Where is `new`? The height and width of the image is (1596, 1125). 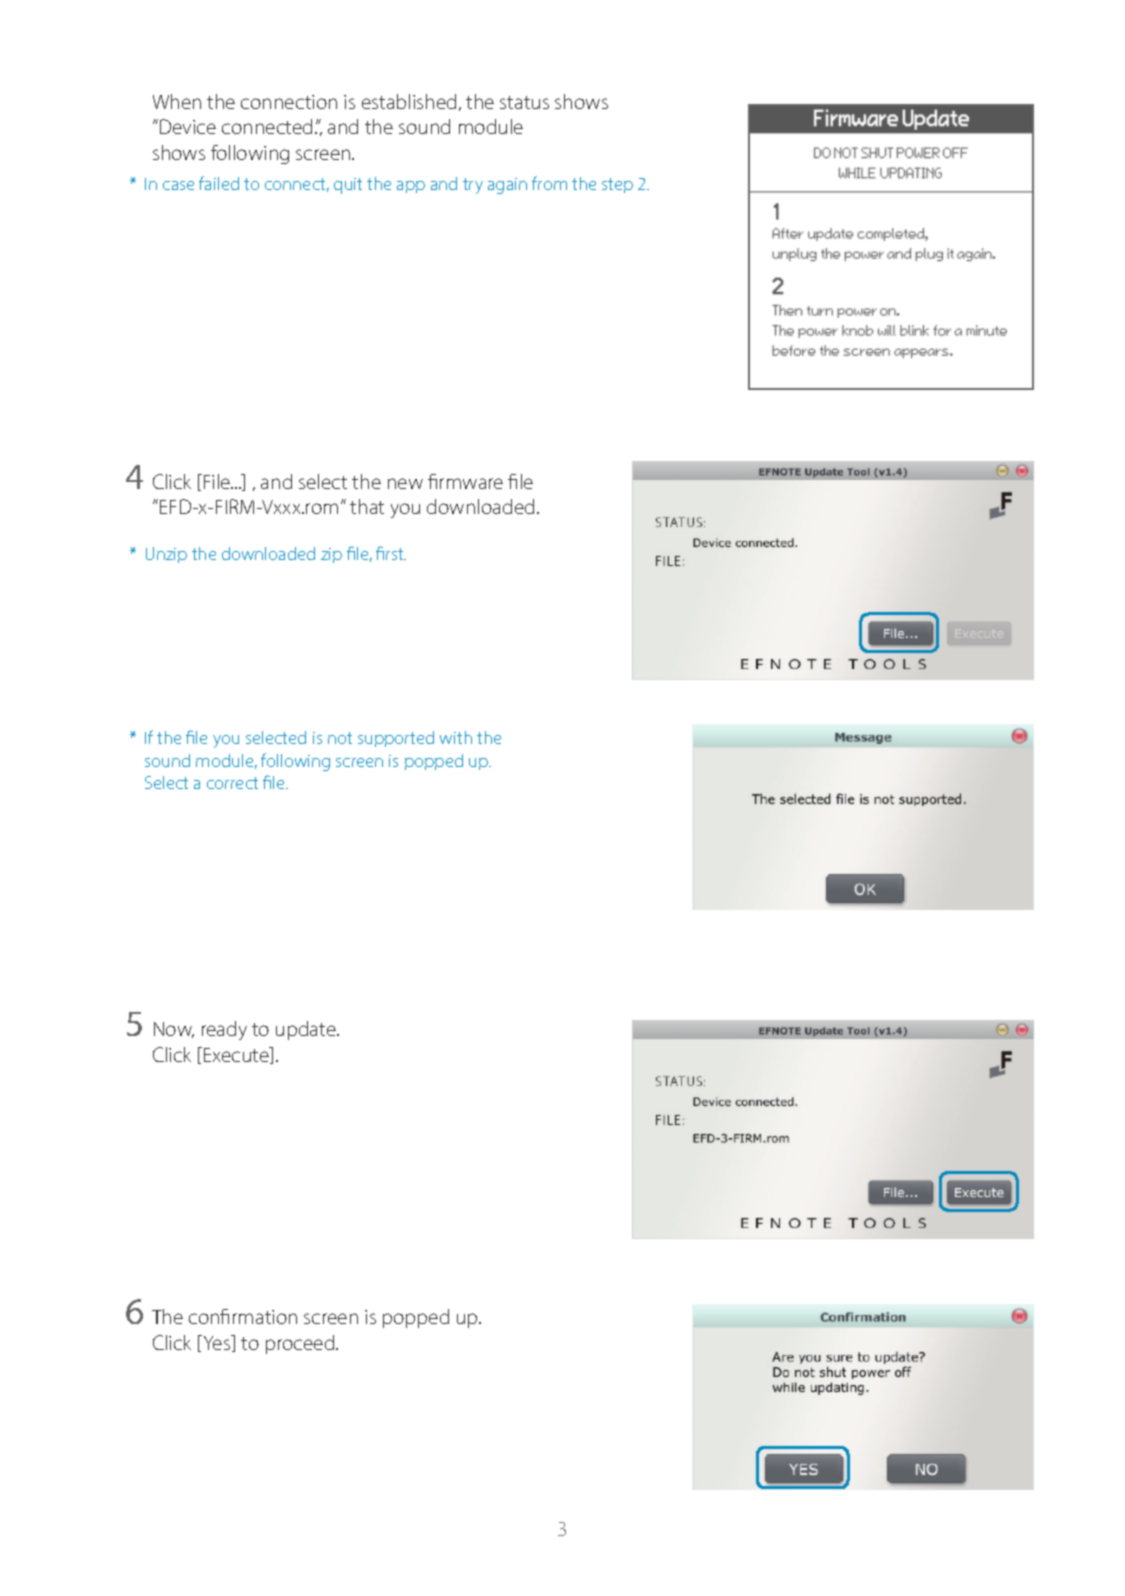
new is located at coordinates (405, 483).
